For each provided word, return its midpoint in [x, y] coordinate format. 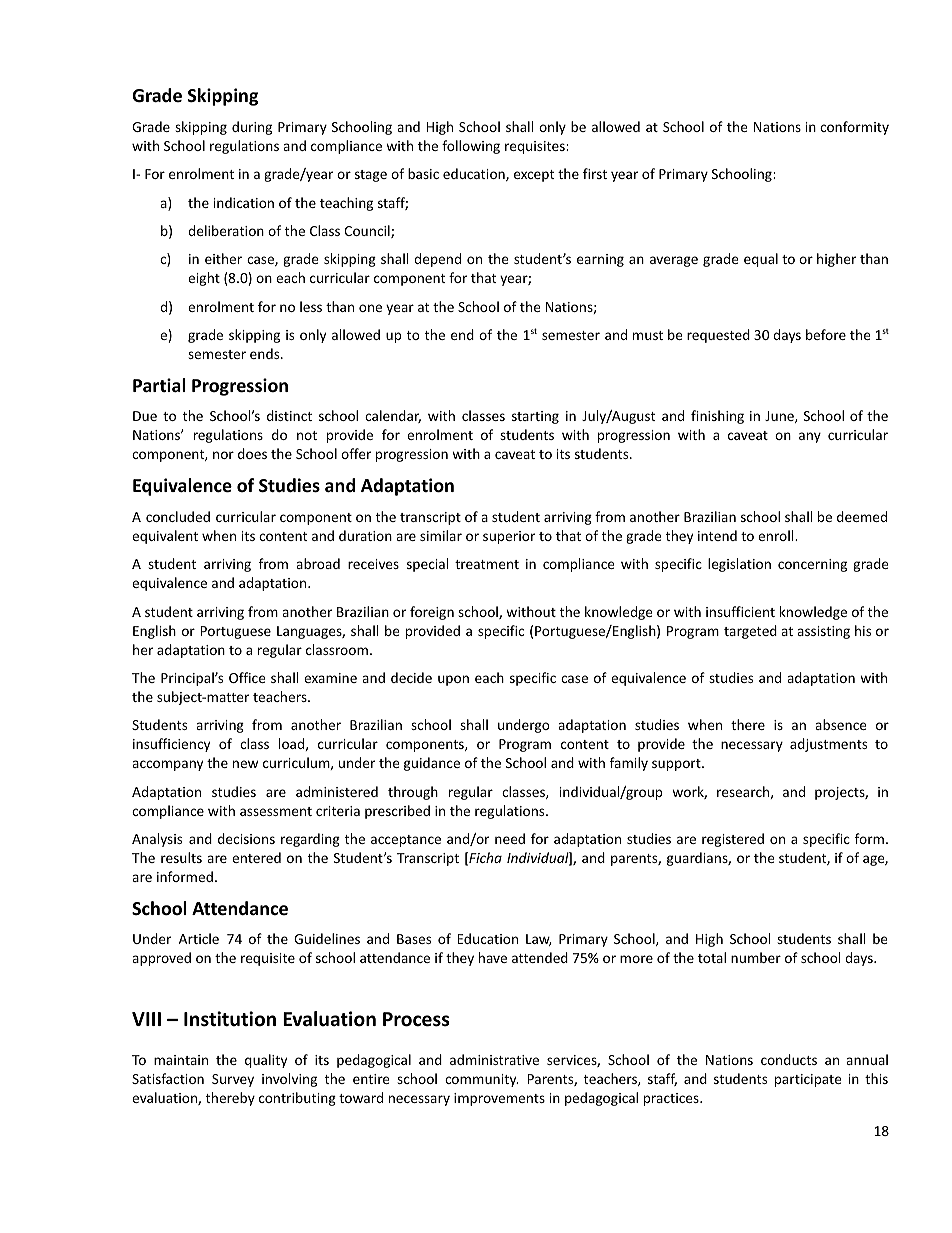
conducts [789, 1059]
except [534, 176]
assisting [823, 632]
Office [247, 677]
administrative [494, 1059]
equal [761, 260]
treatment [487, 564]
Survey [233, 1080]
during [252, 128]
